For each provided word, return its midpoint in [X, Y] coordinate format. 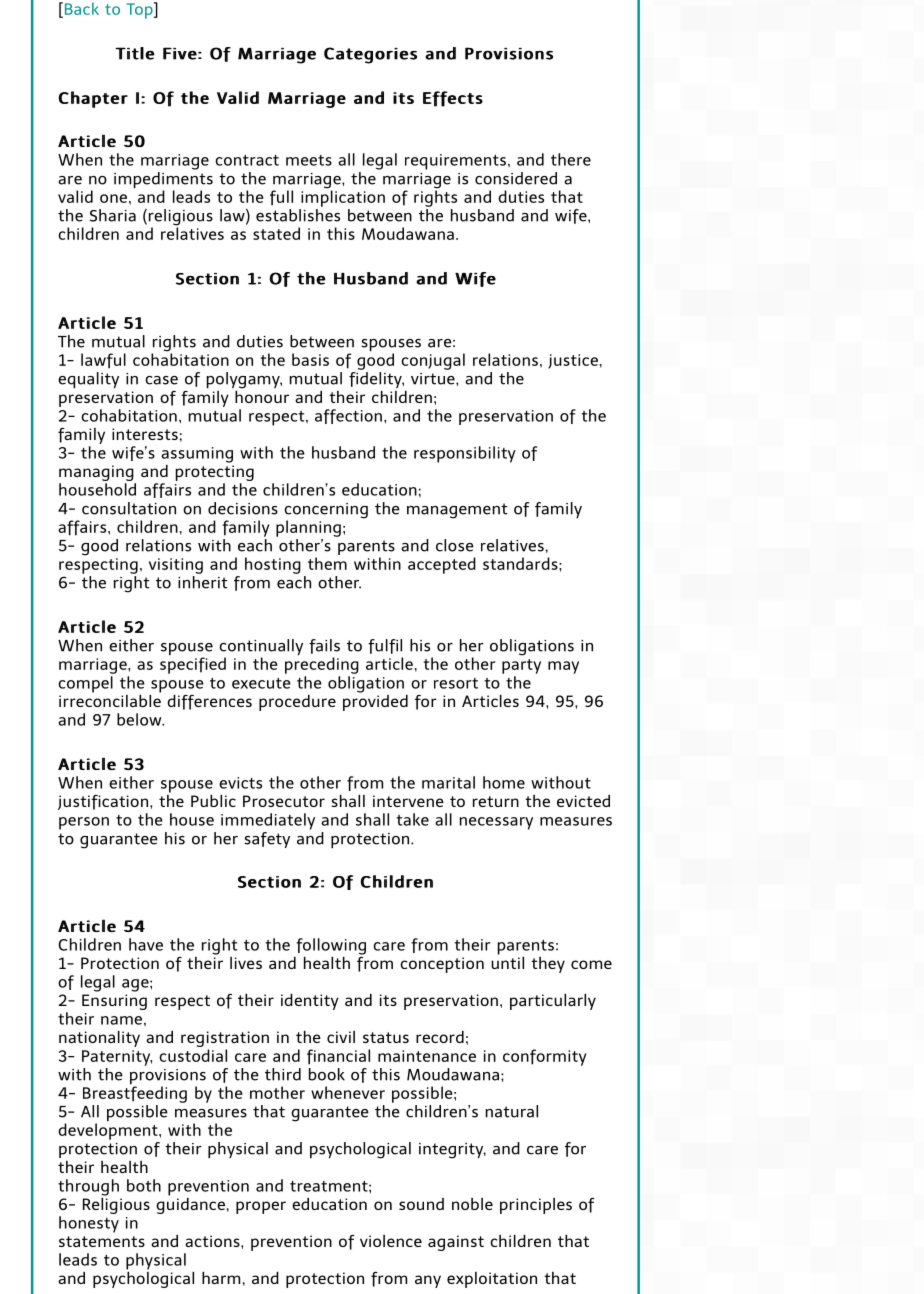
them [327, 563]
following [331, 946]
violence [391, 1241]
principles [536, 1206]
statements [102, 1241]
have [146, 944]
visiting [176, 566]
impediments [163, 180]
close [455, 545]
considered [516, 178]
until [507, 961]
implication [343, 197]
